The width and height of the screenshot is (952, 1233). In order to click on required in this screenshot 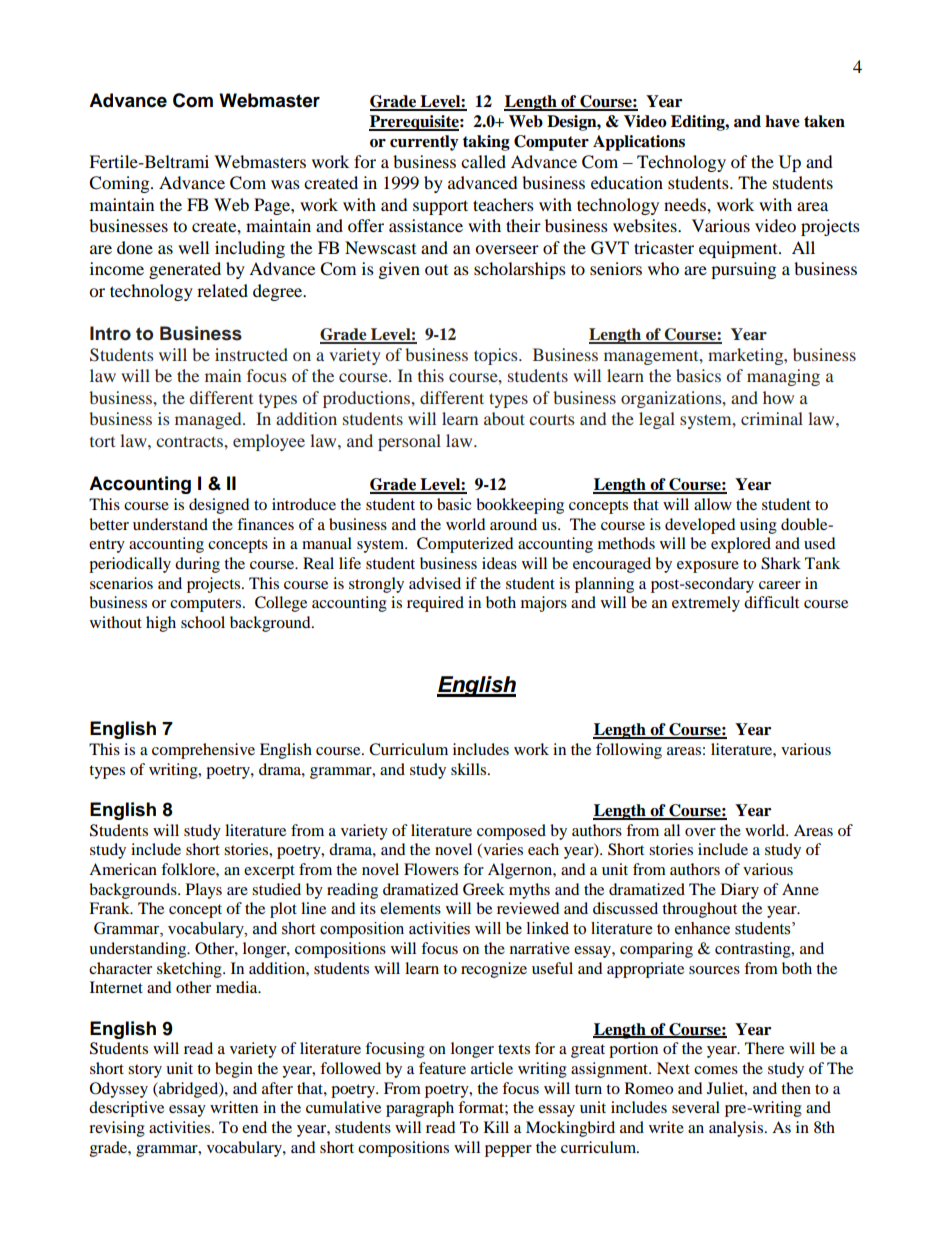, I will do `click(435, 604)`.
